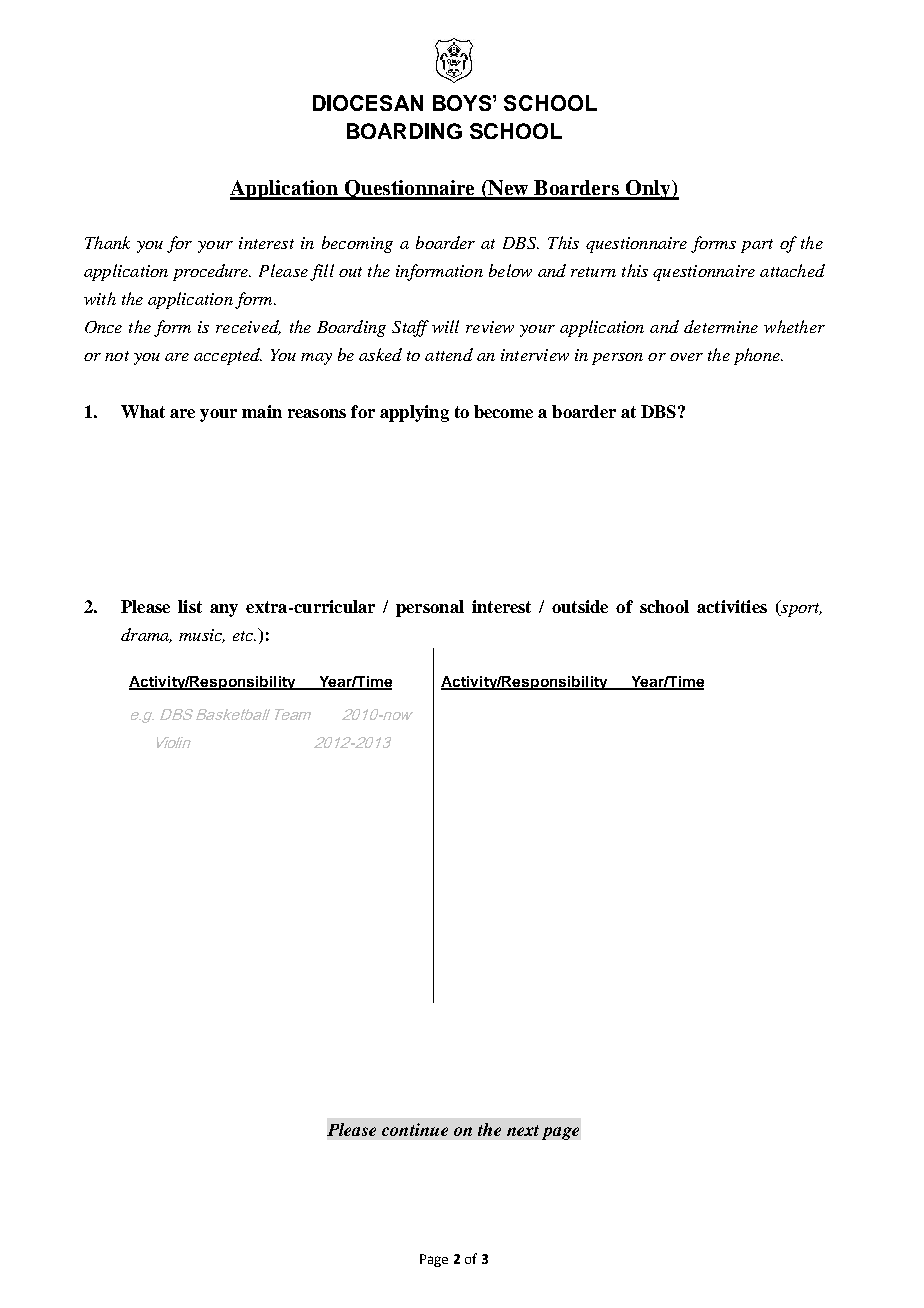 This screenshot has height=1308, width=924. I want to click on activities, so click(732, 606).
